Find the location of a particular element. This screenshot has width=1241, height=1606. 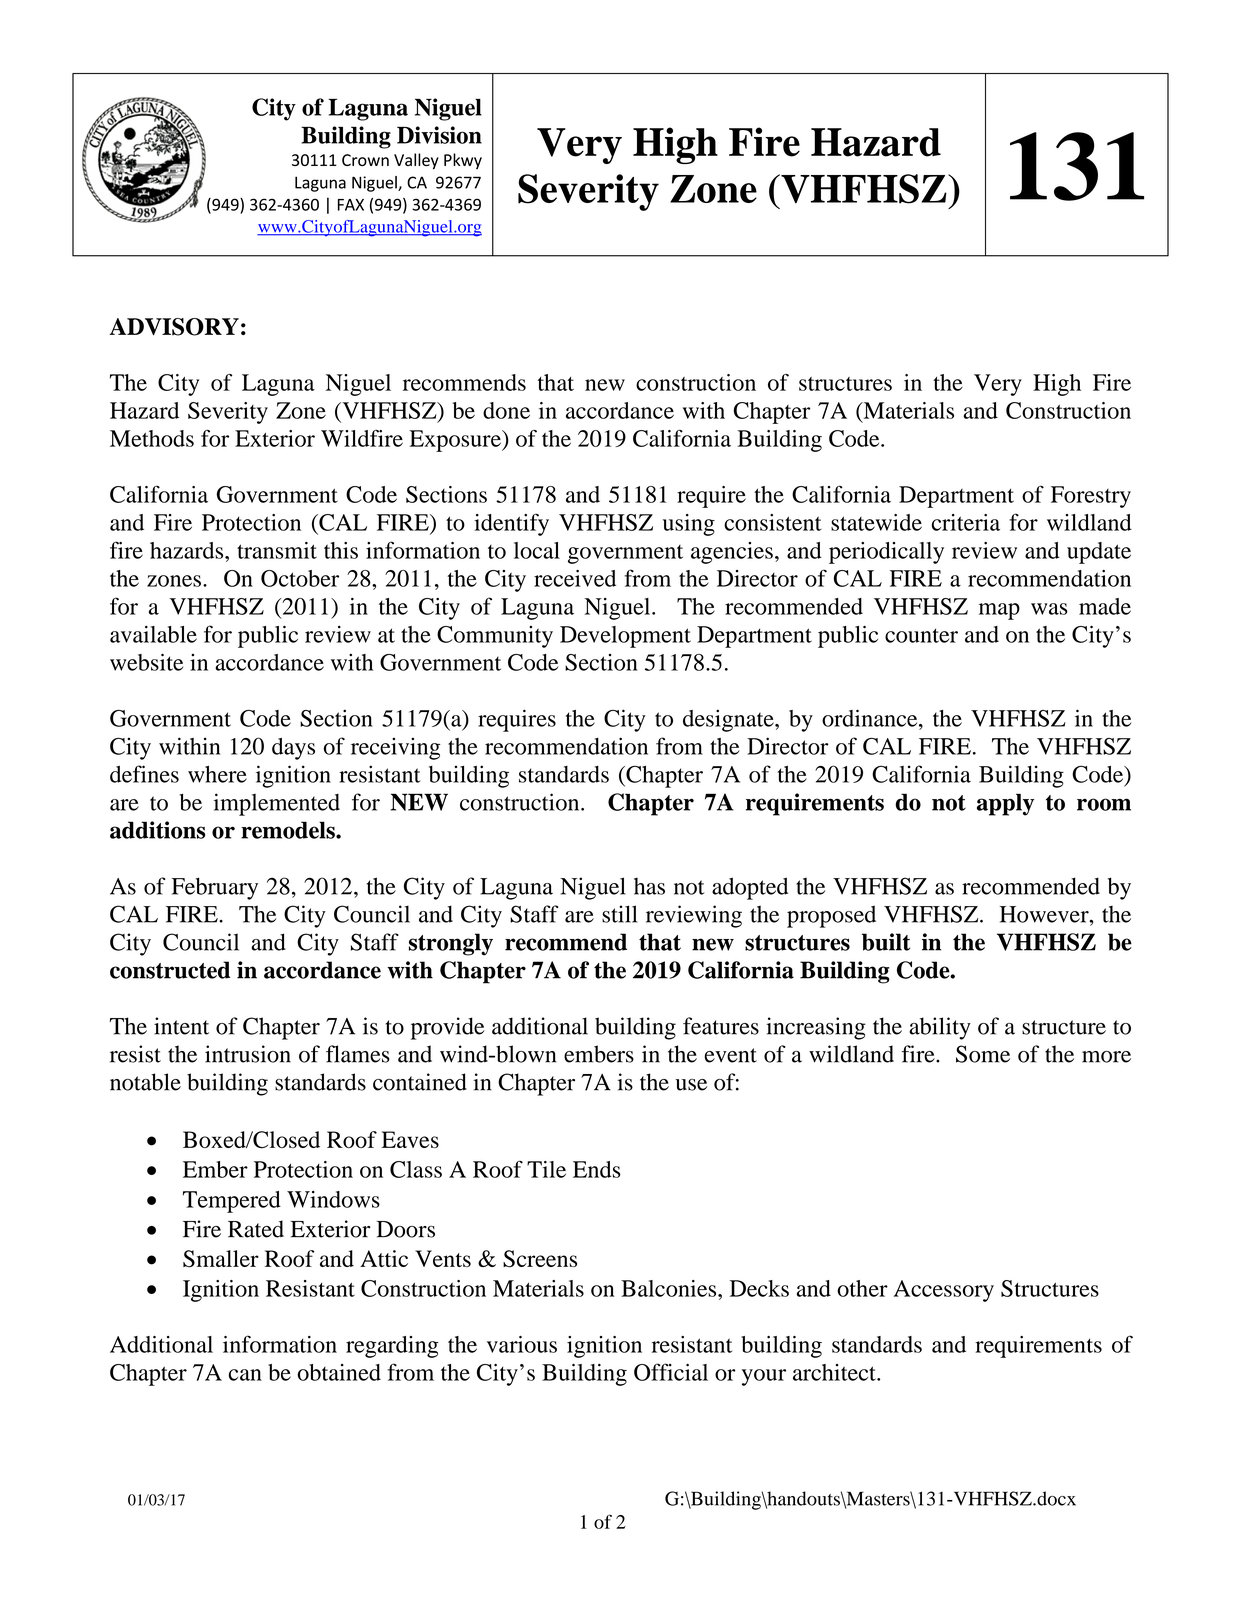

can is located at coordinates (245, 1375).
